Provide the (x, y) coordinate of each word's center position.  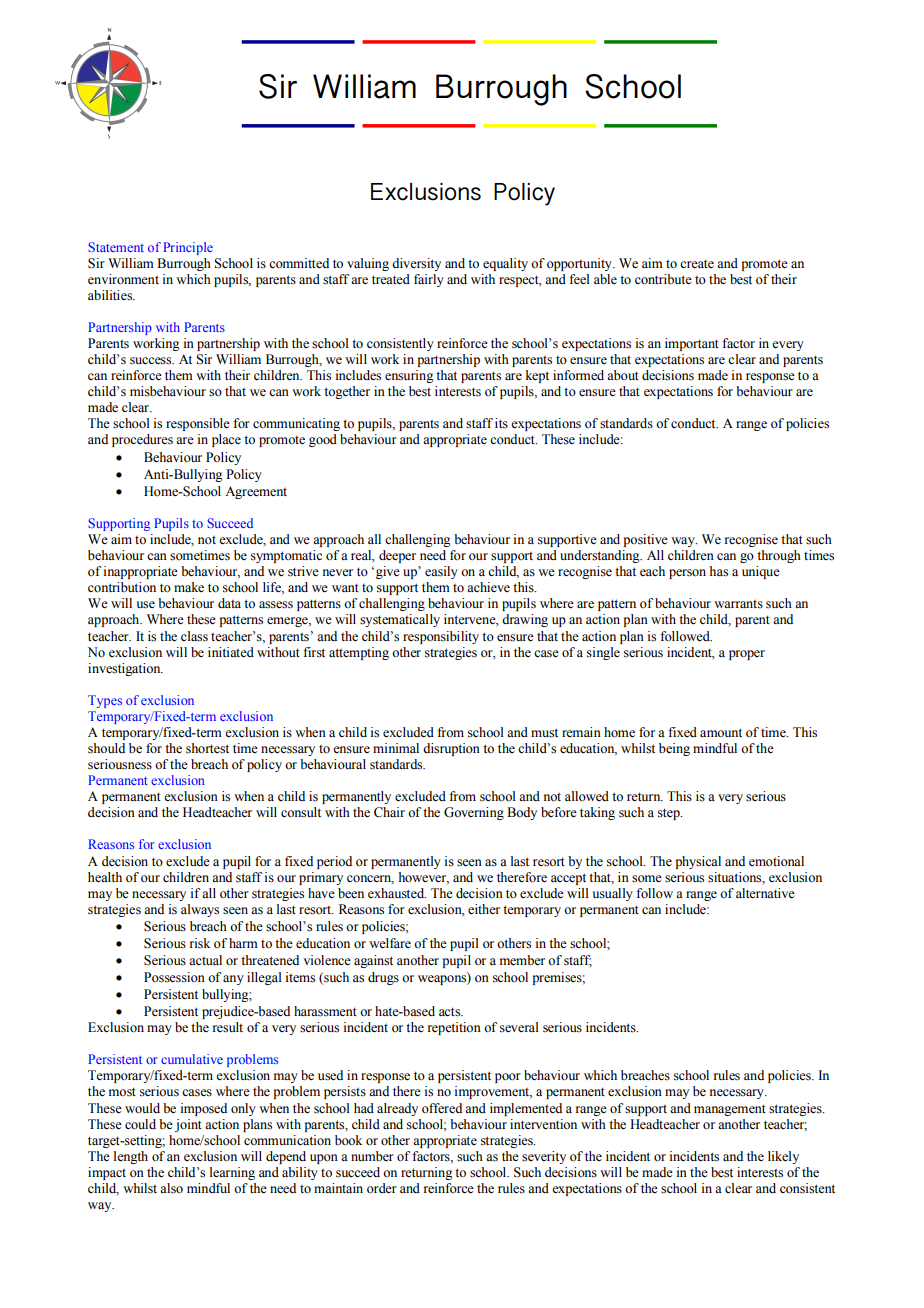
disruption (451, 749)
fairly (429, 280)
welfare (390, 943)
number (372, 1156)
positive (646, 540)
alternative (765, 893)
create (697, 264)
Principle (188, 248)
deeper (397, 556)
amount (721, 733)
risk (200, 943)
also (171, 1188)
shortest (207, 748)
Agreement (256, 492)
